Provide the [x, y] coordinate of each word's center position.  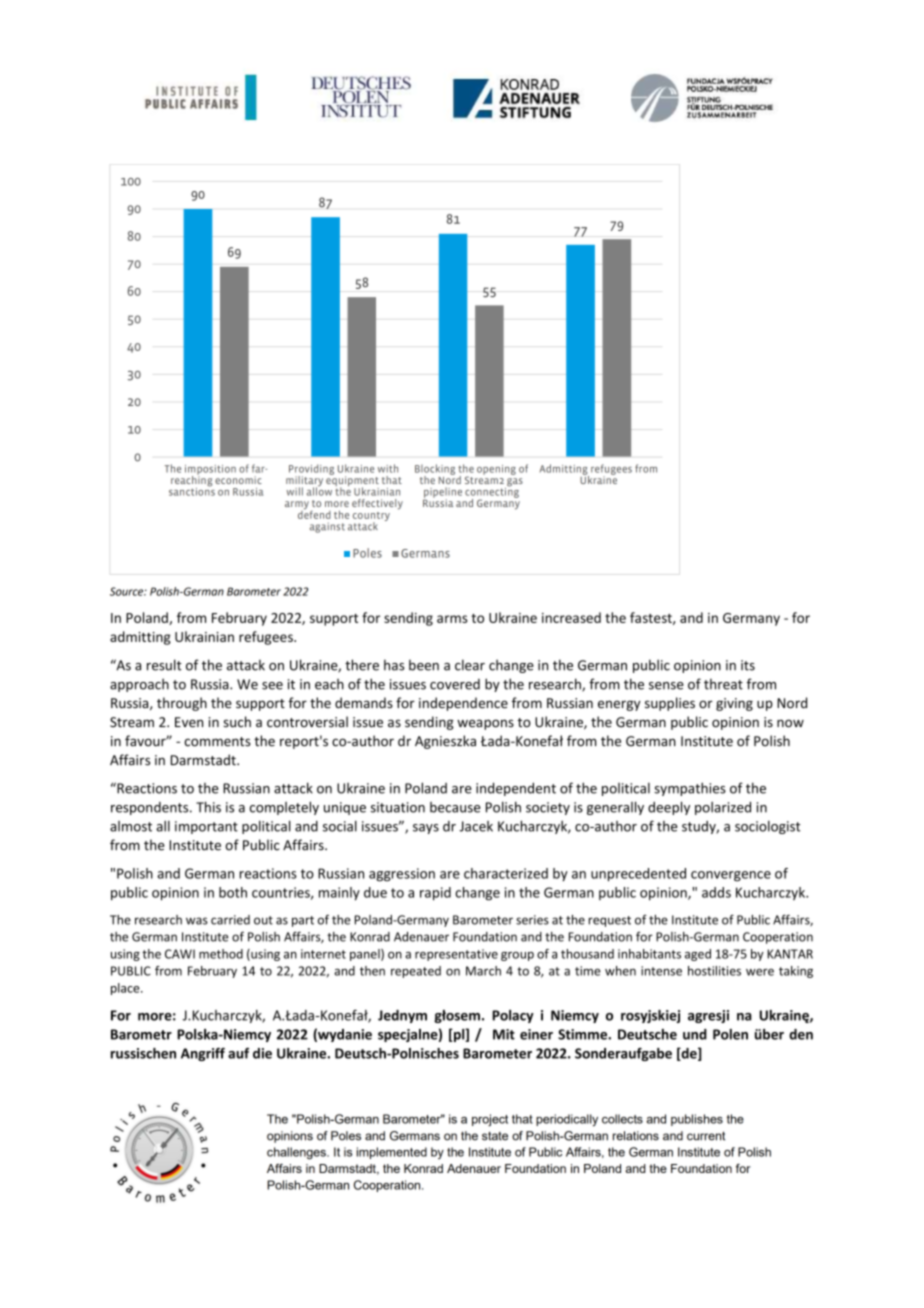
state [495, 1136]
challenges [297, 1153]
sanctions [192, 490]
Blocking [435, 470]
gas [514, 483]
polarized [723, 808]
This [208, 807]
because [455, 807]
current [706, 1136]
